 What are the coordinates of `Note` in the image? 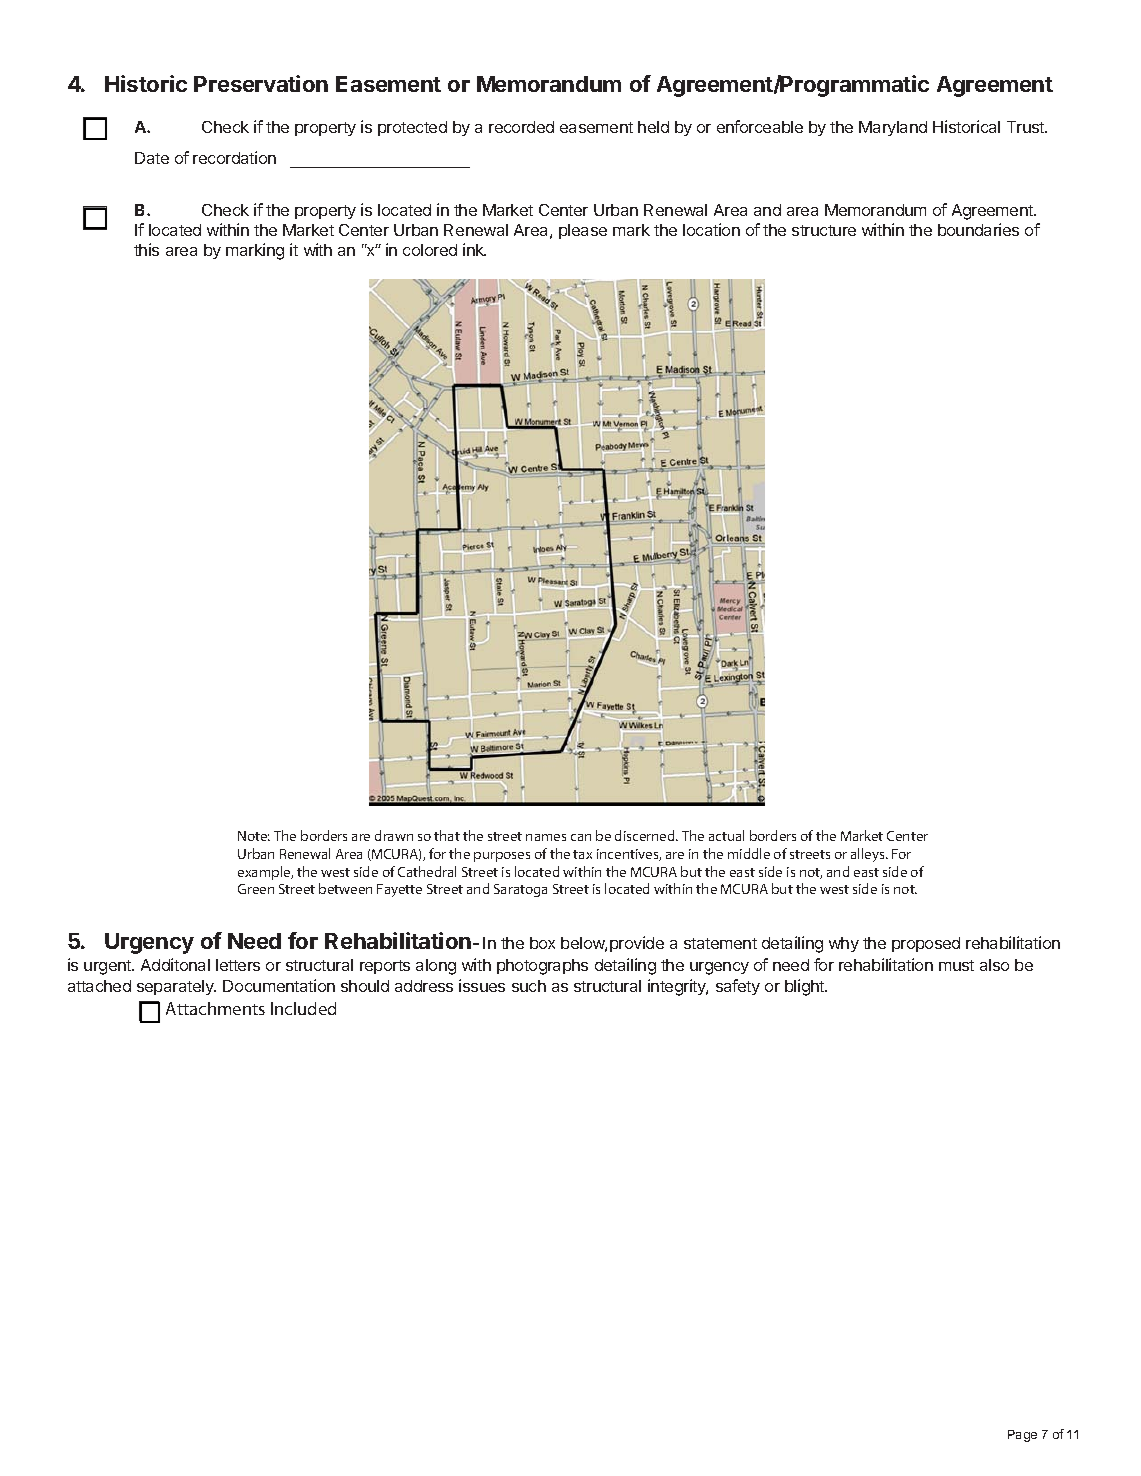 It's located at (254, 836).
